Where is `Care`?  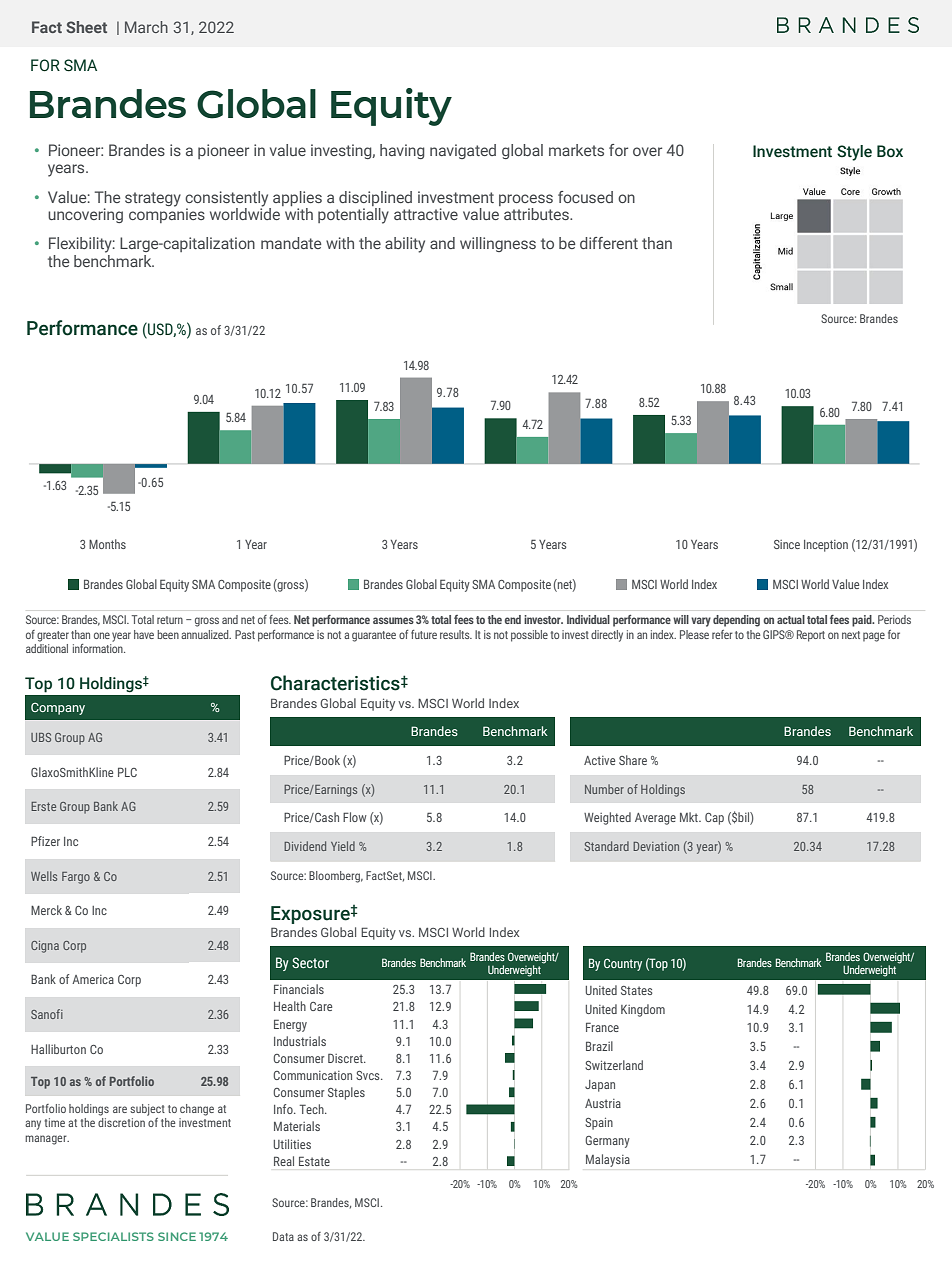
Care is located at coordinates (321, 1006).
